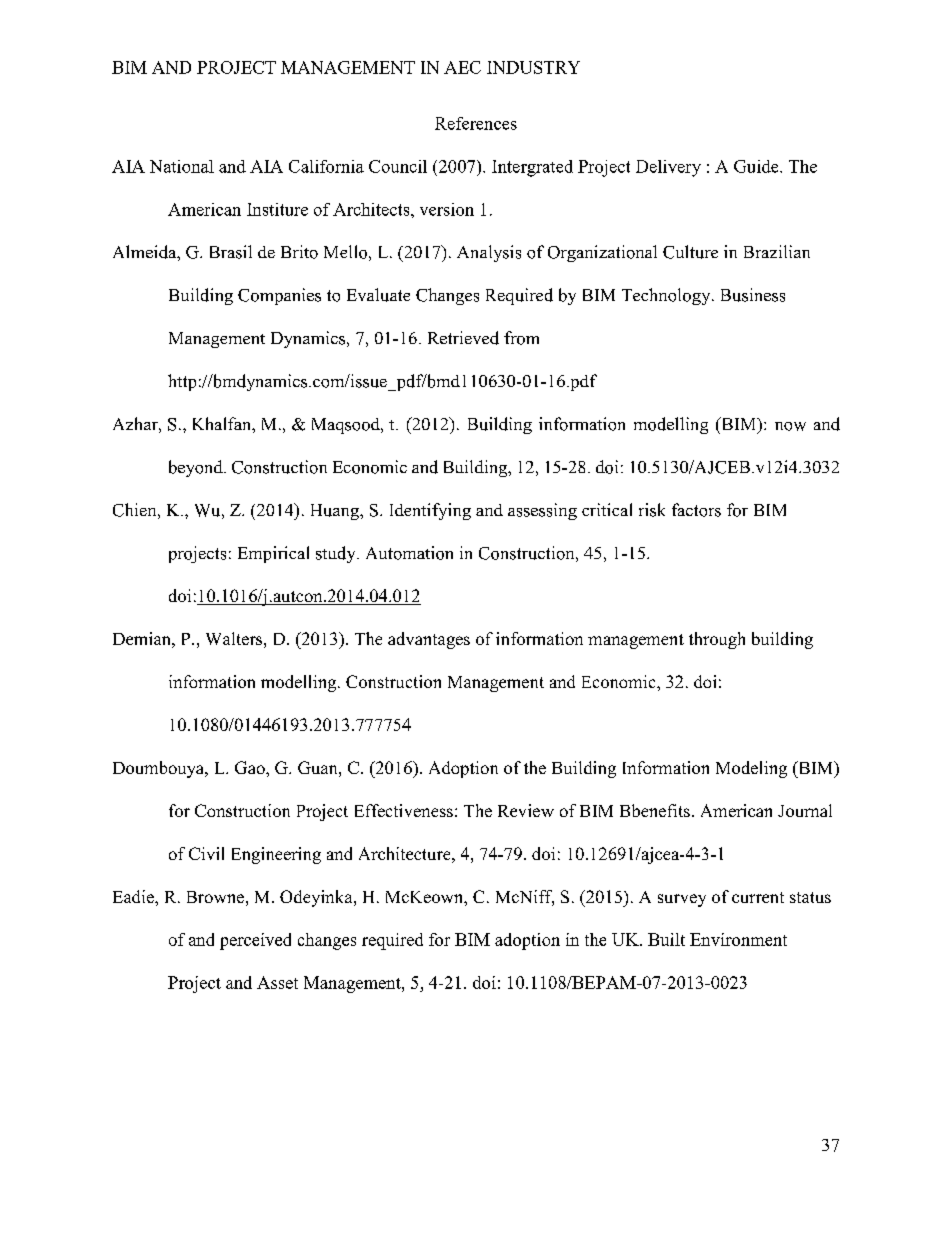 This image has width=952, height=1233. What do you see at coordinates (251, 767) in the image?
I see `Gao` at bounding box center [251, 767].
